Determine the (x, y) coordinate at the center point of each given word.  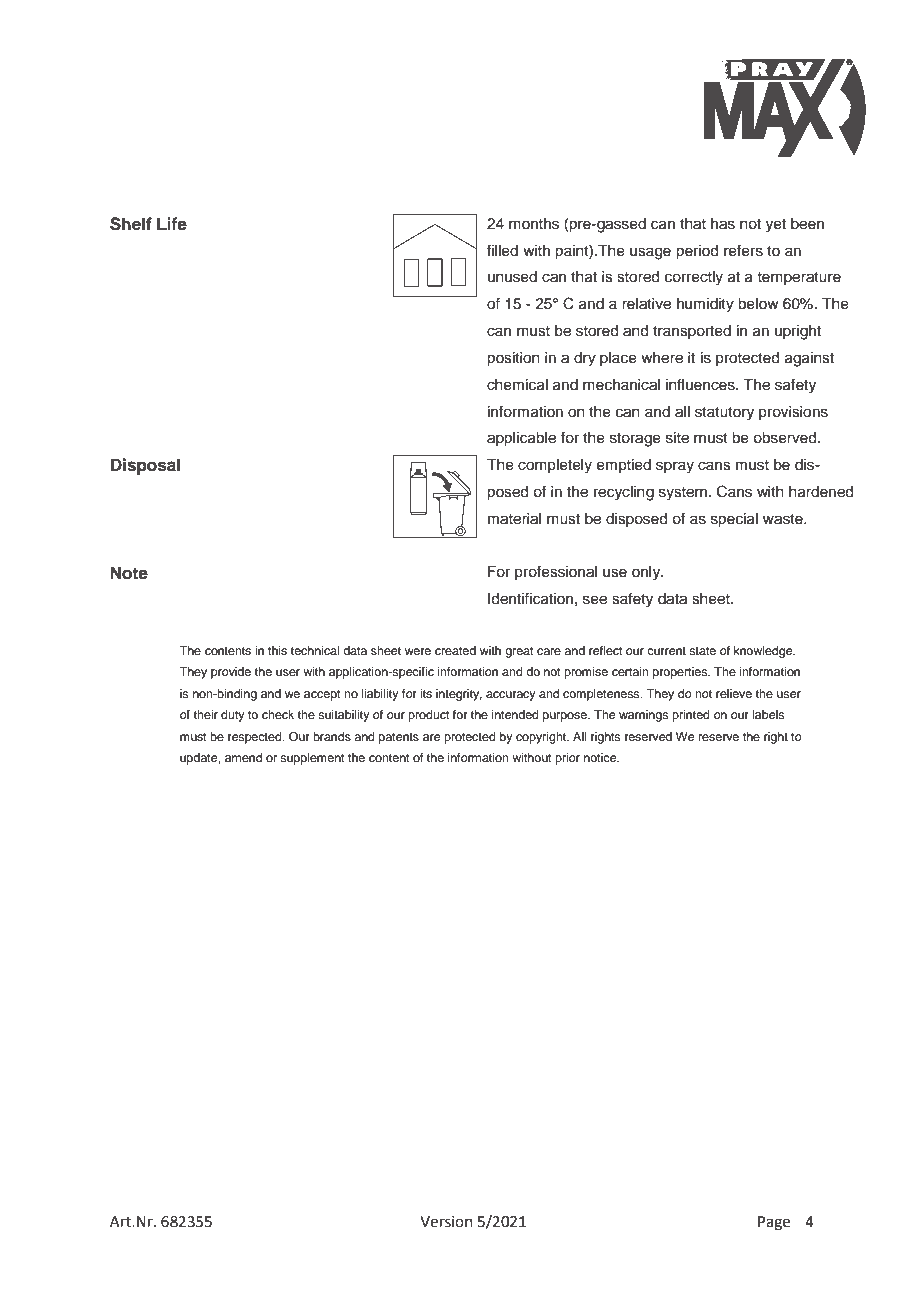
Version (446, 1222)
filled (502, 250)
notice (601, 757)
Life (172, 224)
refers (743, 250)
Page (774, 1223)
